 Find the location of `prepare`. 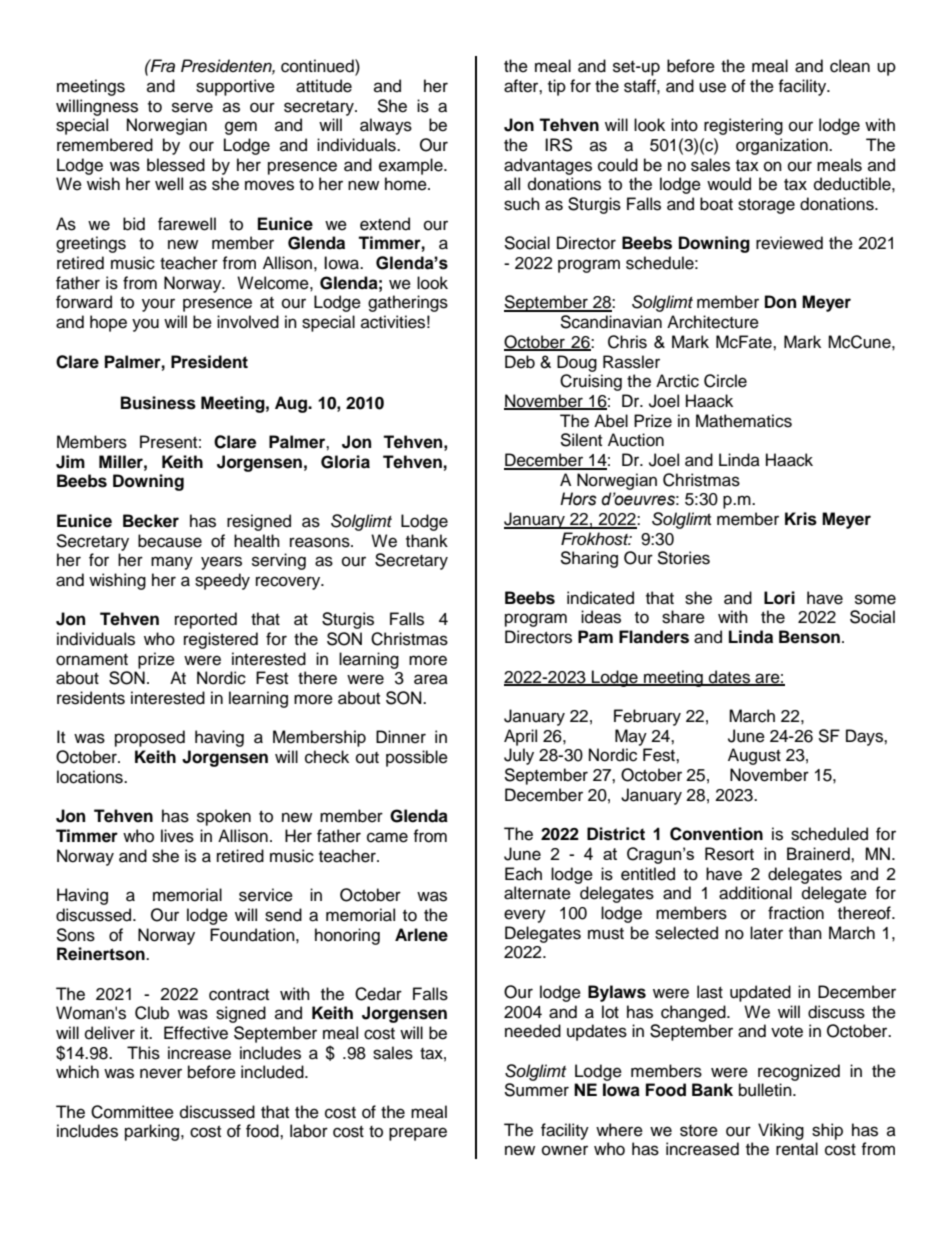

prepare is located at coordinates (418, 1134).
